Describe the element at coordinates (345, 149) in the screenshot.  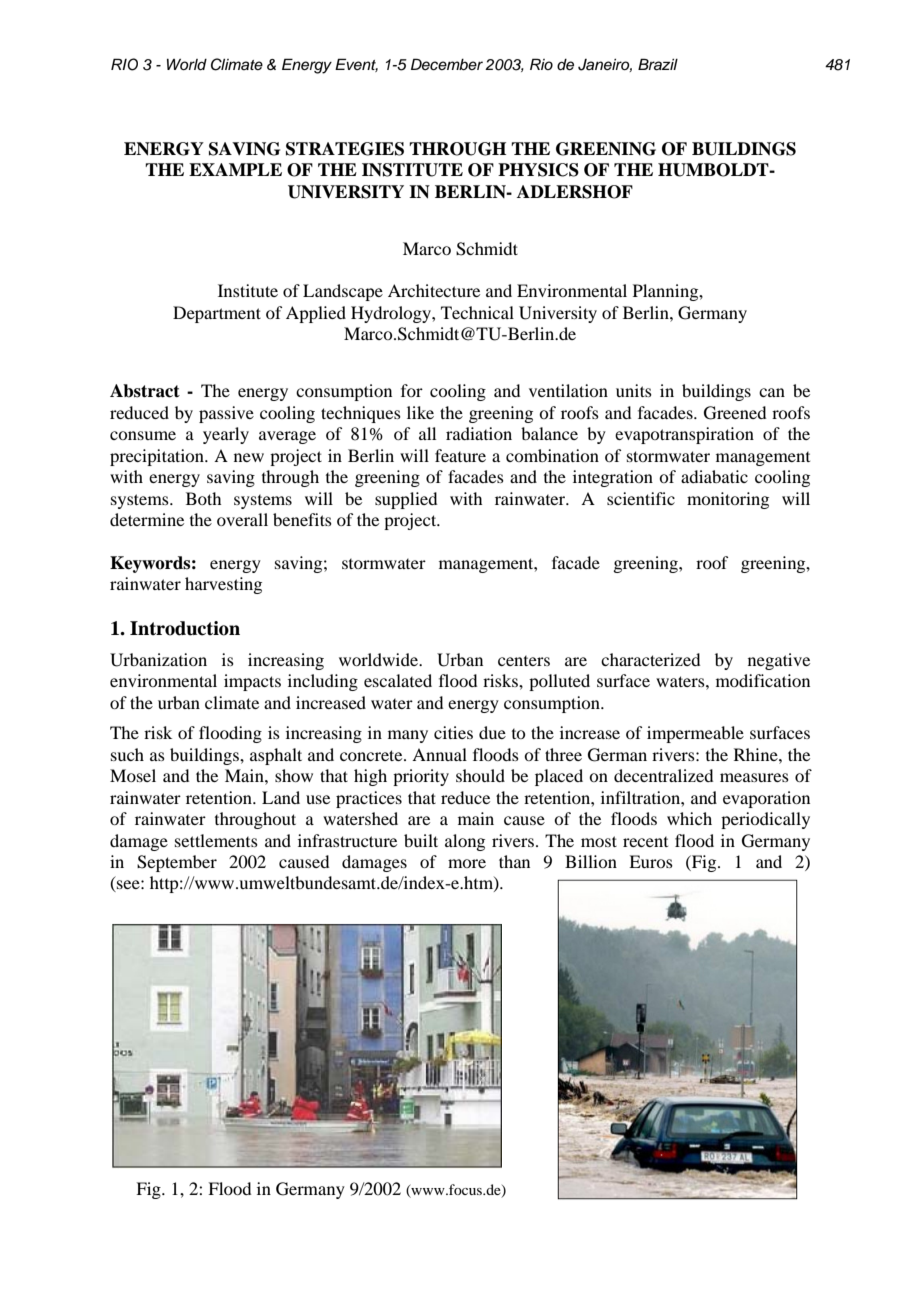
I see `STRATEGIES` at that location.
